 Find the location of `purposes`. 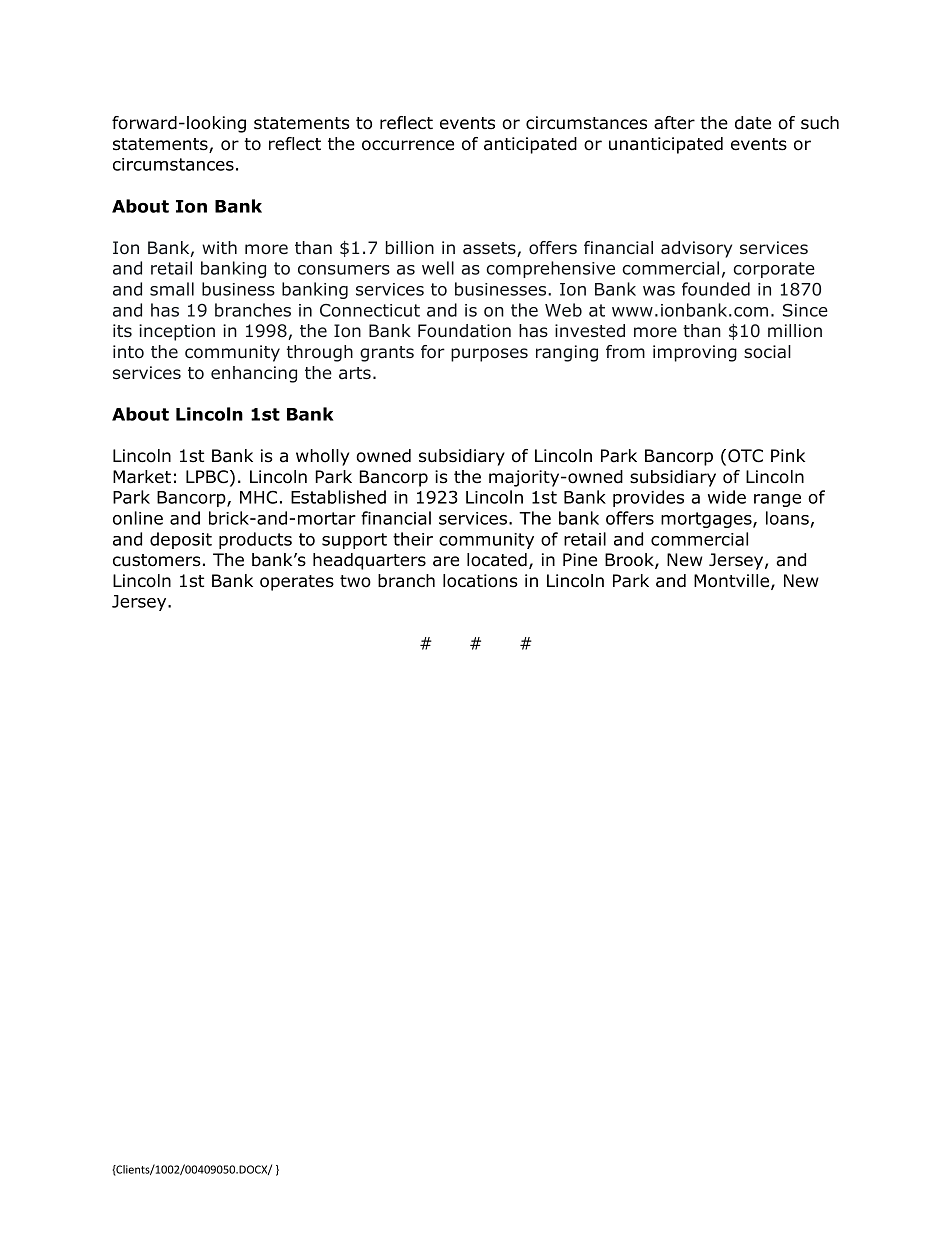

purposes is located at coordinates (489, 355).
